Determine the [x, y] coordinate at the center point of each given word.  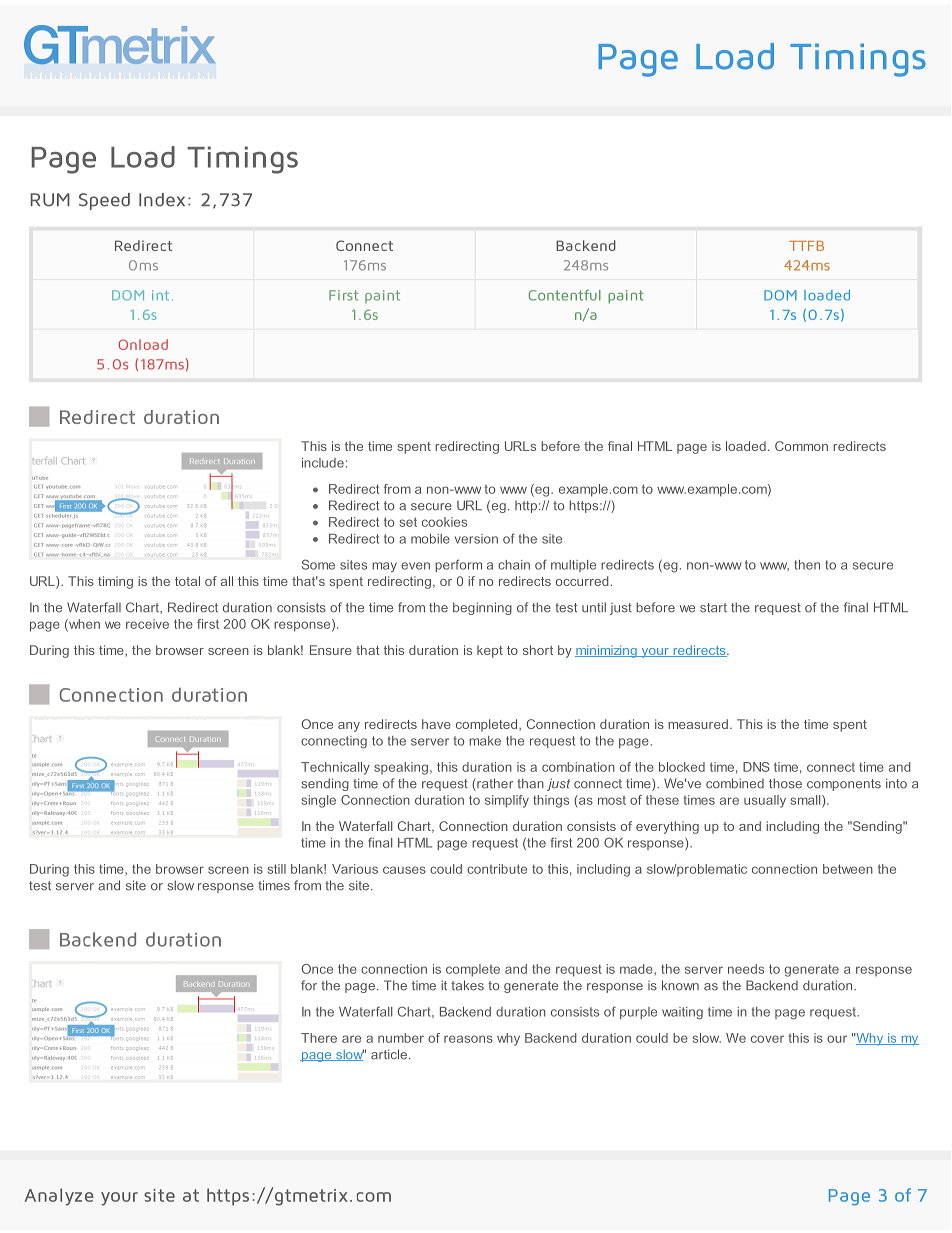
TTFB [806, 246]
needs [746, 969]
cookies [444, 522]
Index [162, 200]
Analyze [59, 1197]
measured [698, 724]
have [436, 724]
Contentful [564, 295]
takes [467, 985]
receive [147, 624]
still [276, 869]
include [323, 463]
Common [801, 446]
